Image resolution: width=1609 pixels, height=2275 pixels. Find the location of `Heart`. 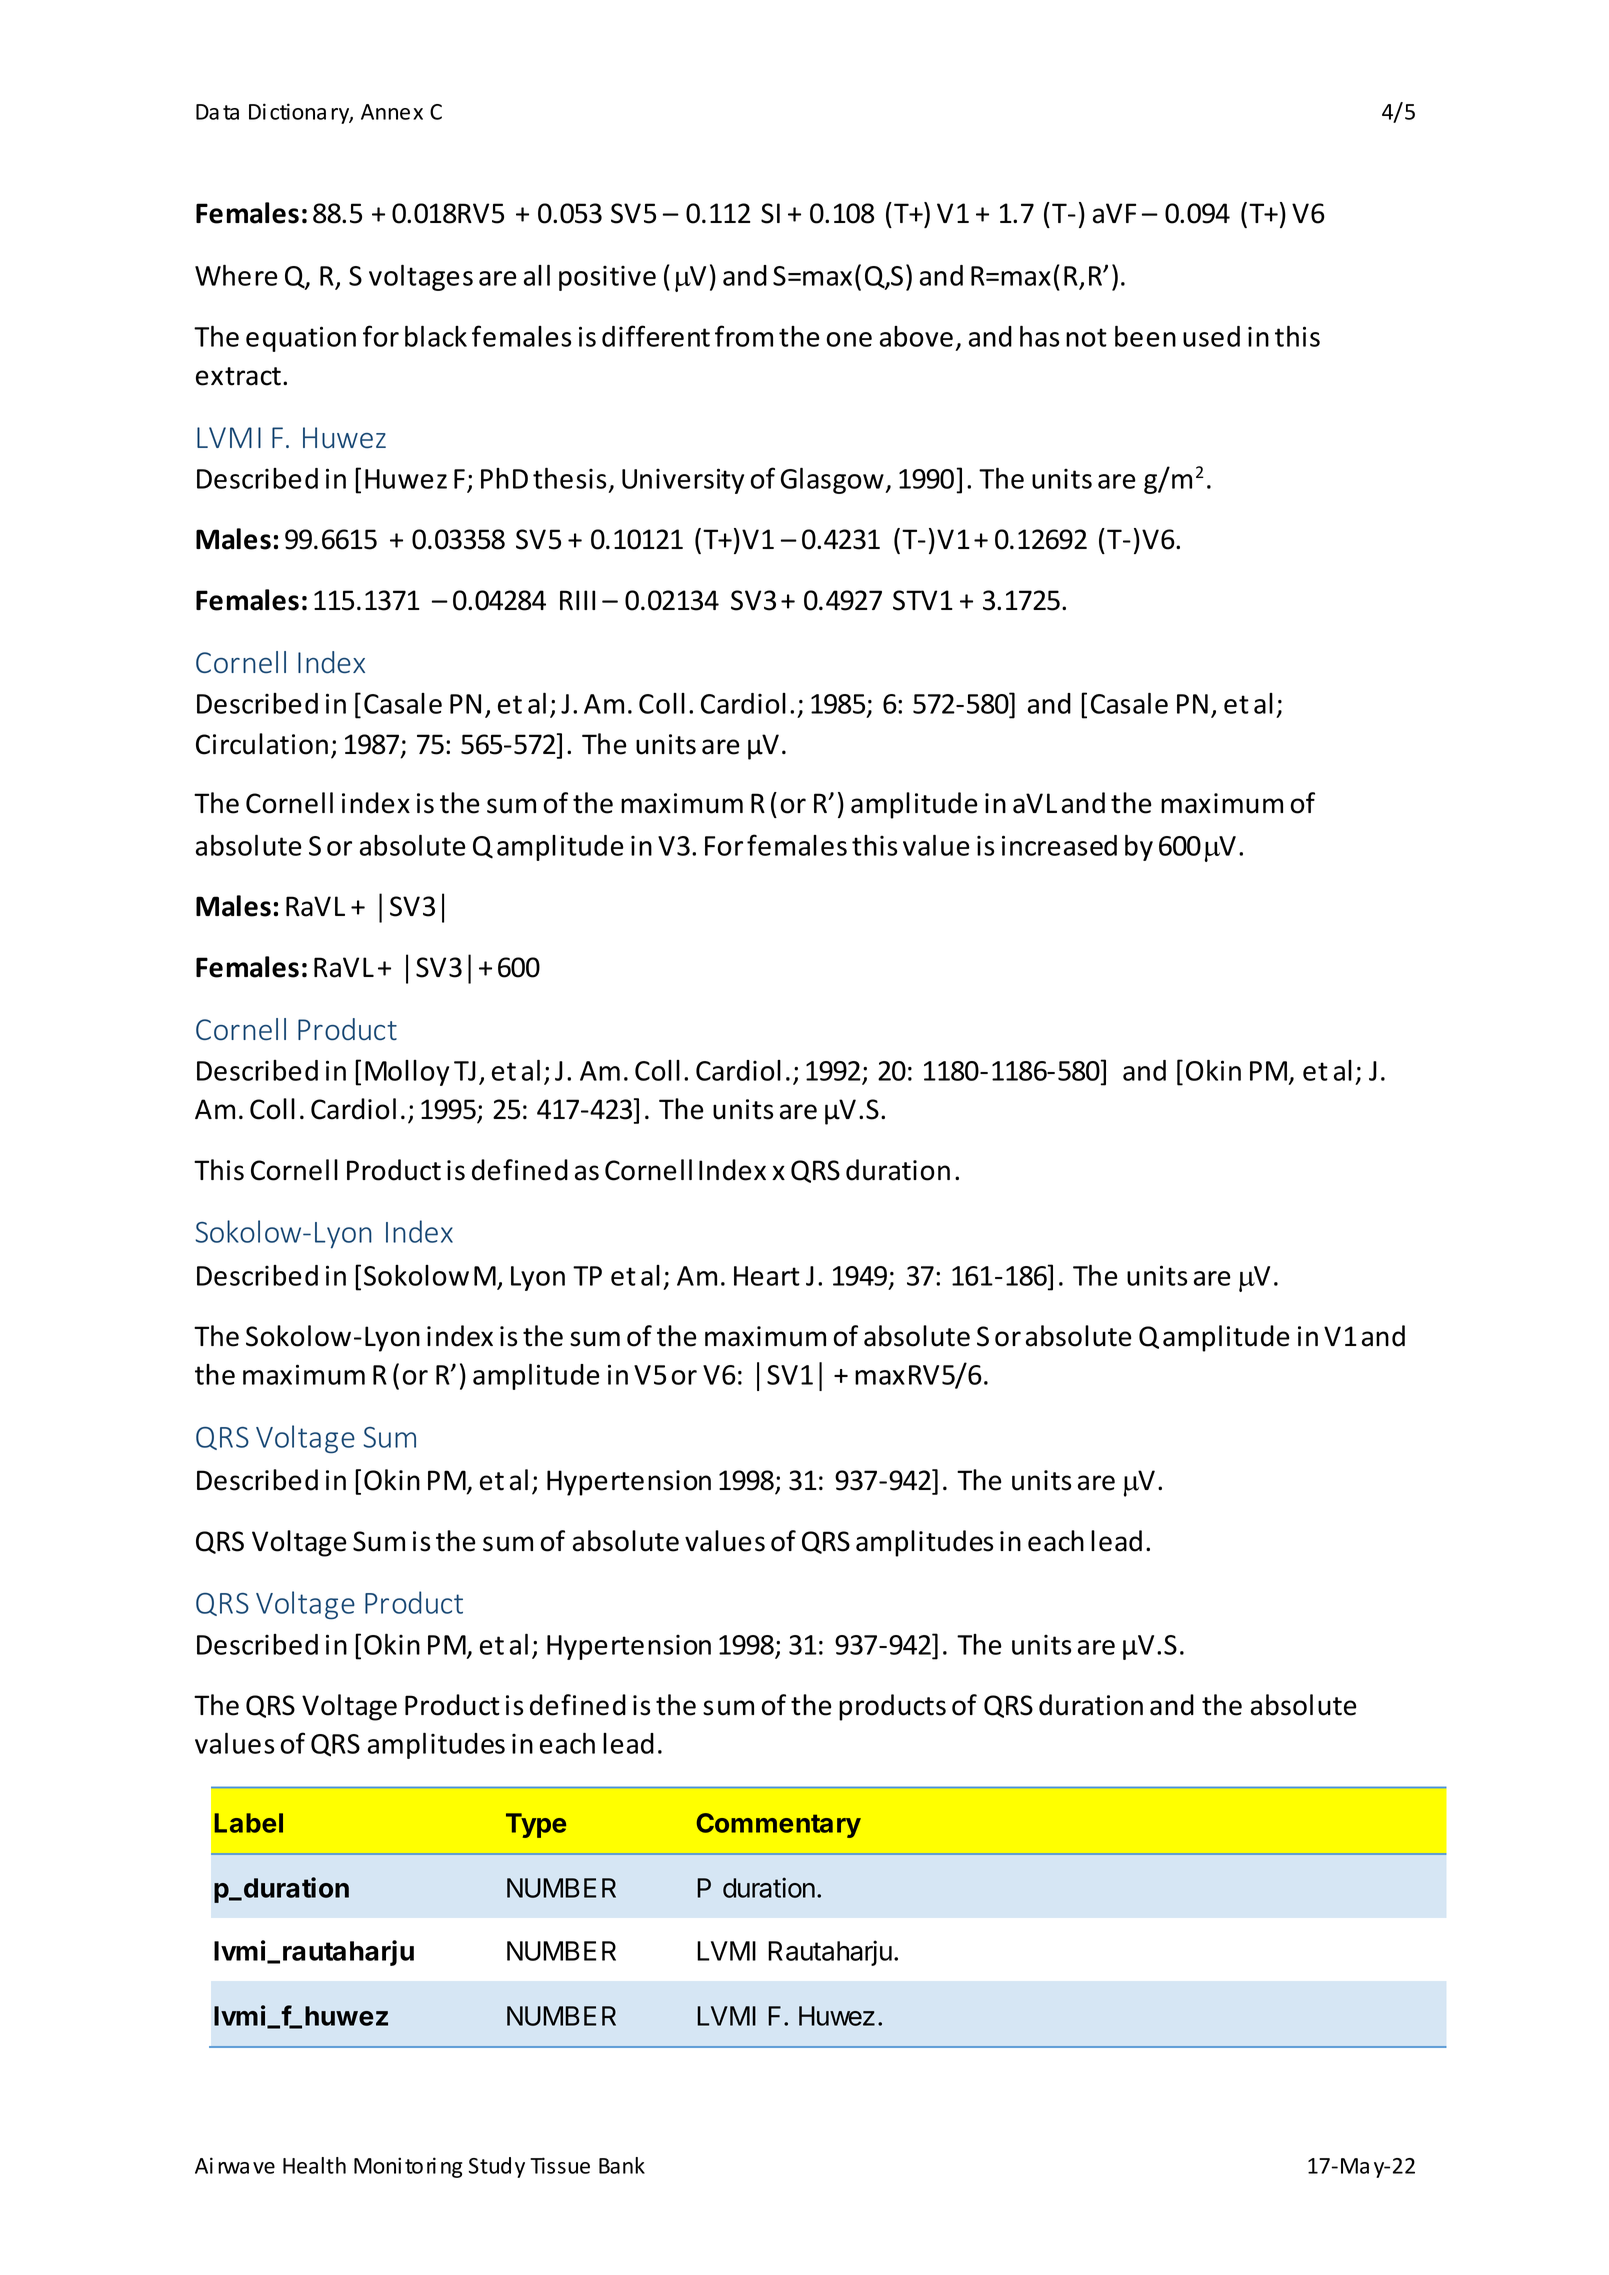

Heart is located at coordinates (767, 1276).
